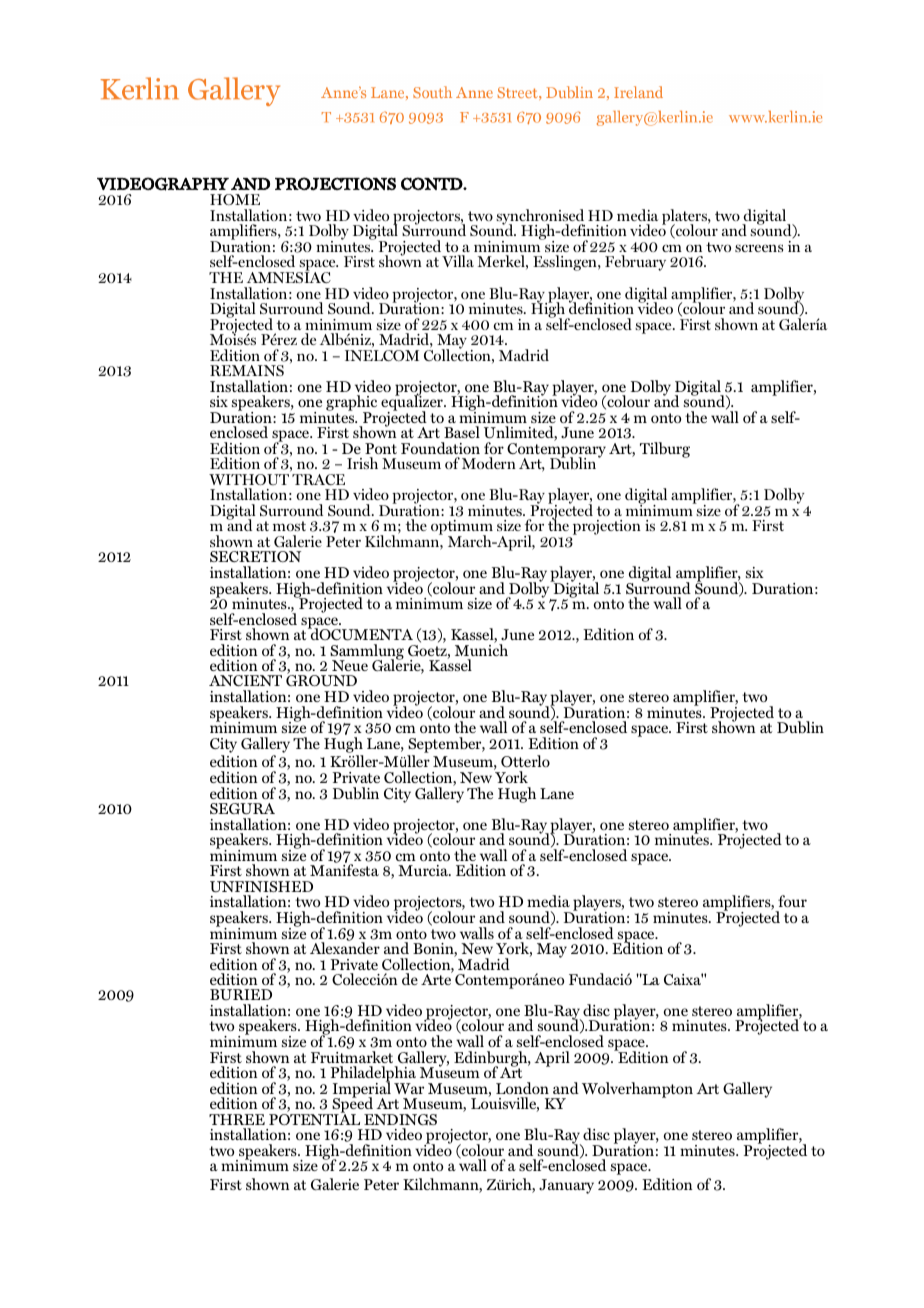  Describe the element at coordinates (436, 978) in the screenshot. I see `Arte` at that location.
